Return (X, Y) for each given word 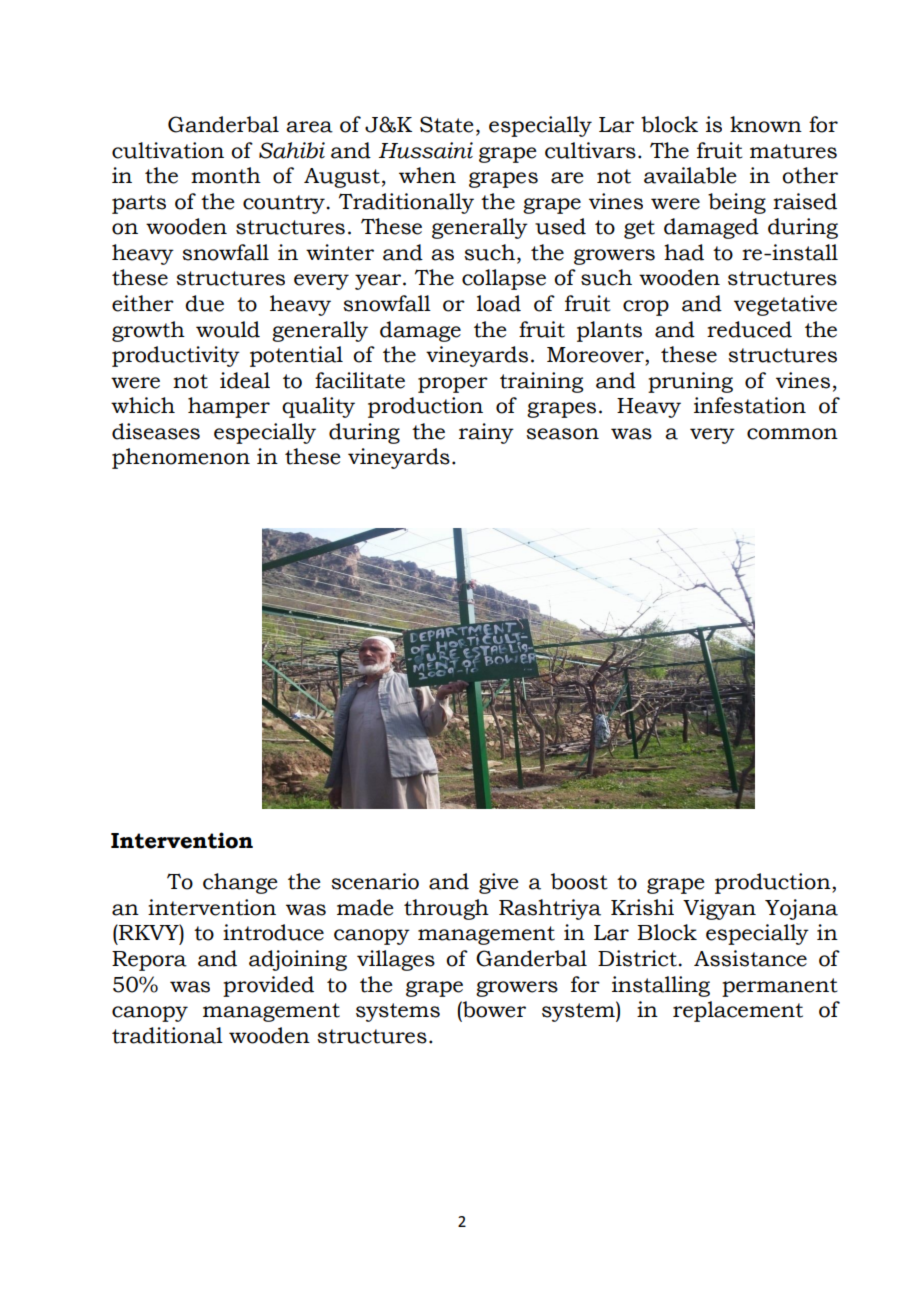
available (690, 175)
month (226, 175)
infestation (750, 405)
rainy (486, 433)
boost (579, 881)
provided (268, 986)
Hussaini (426, 150)
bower (493, 1009)
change (240, 883)
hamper (229, 407)
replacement (738, 1011)
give (499, 883)
